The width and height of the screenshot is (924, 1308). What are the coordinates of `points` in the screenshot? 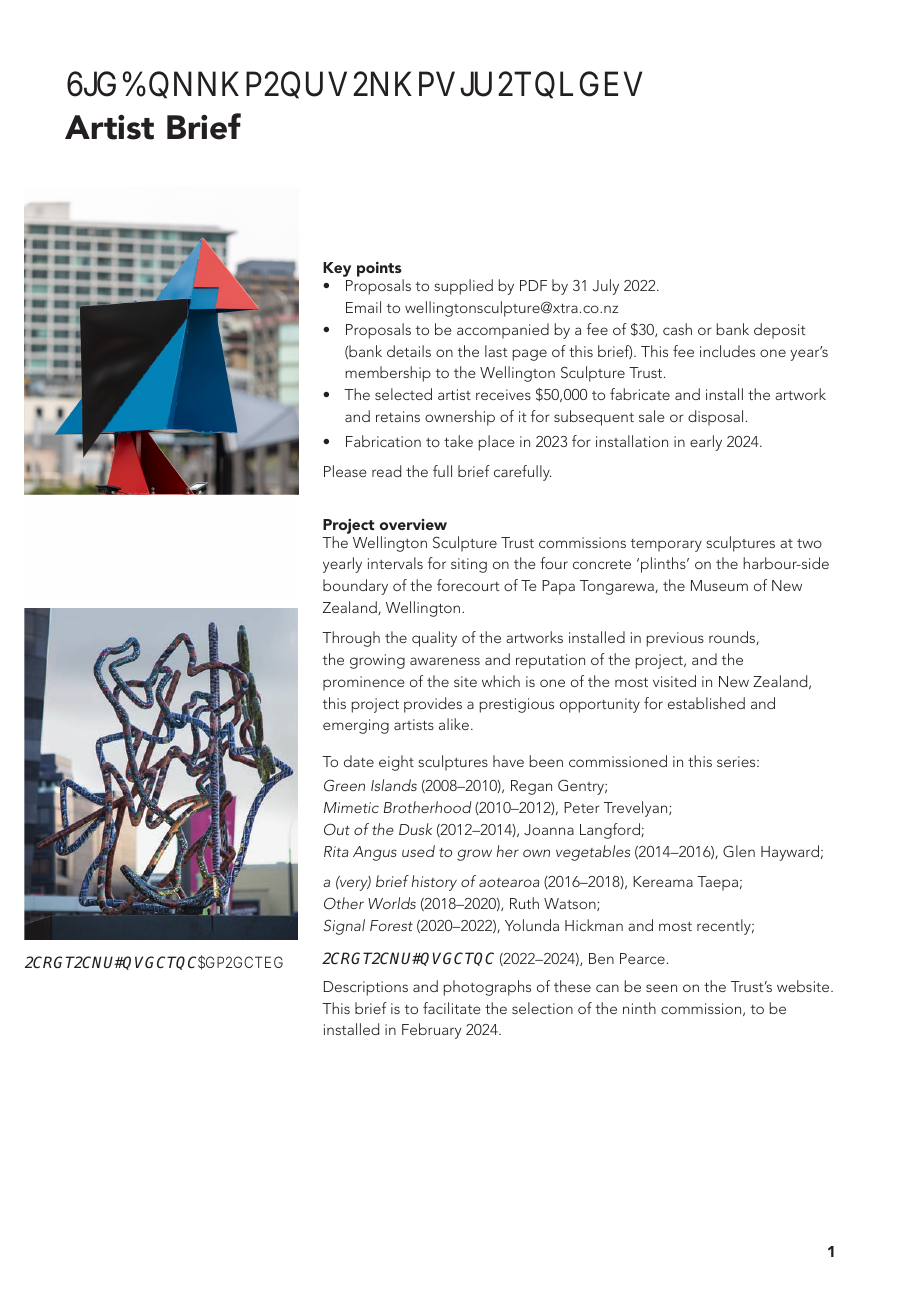 It's located at (379, 269).
